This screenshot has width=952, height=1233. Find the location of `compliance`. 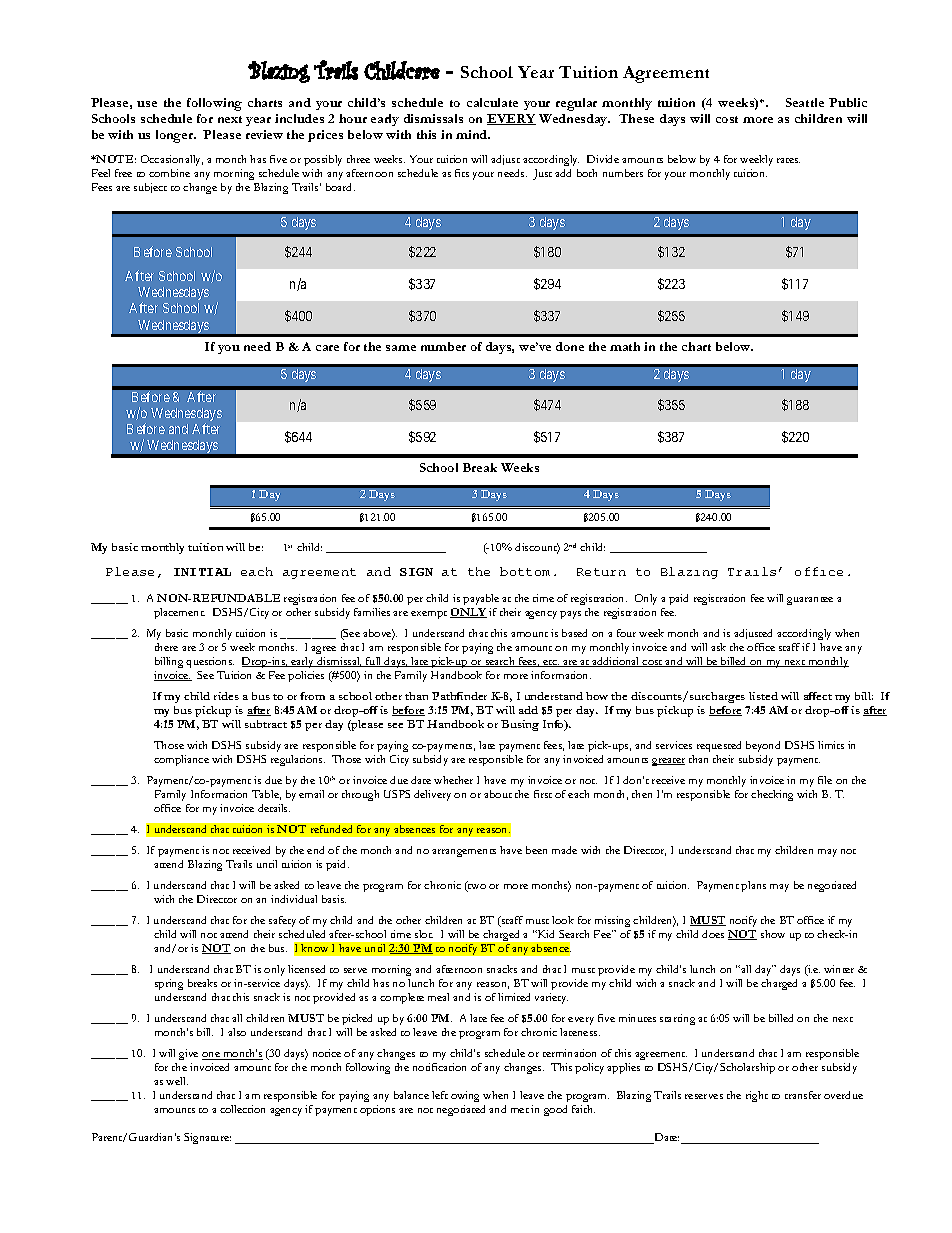

compliance is located at coordinates (181, 760).
